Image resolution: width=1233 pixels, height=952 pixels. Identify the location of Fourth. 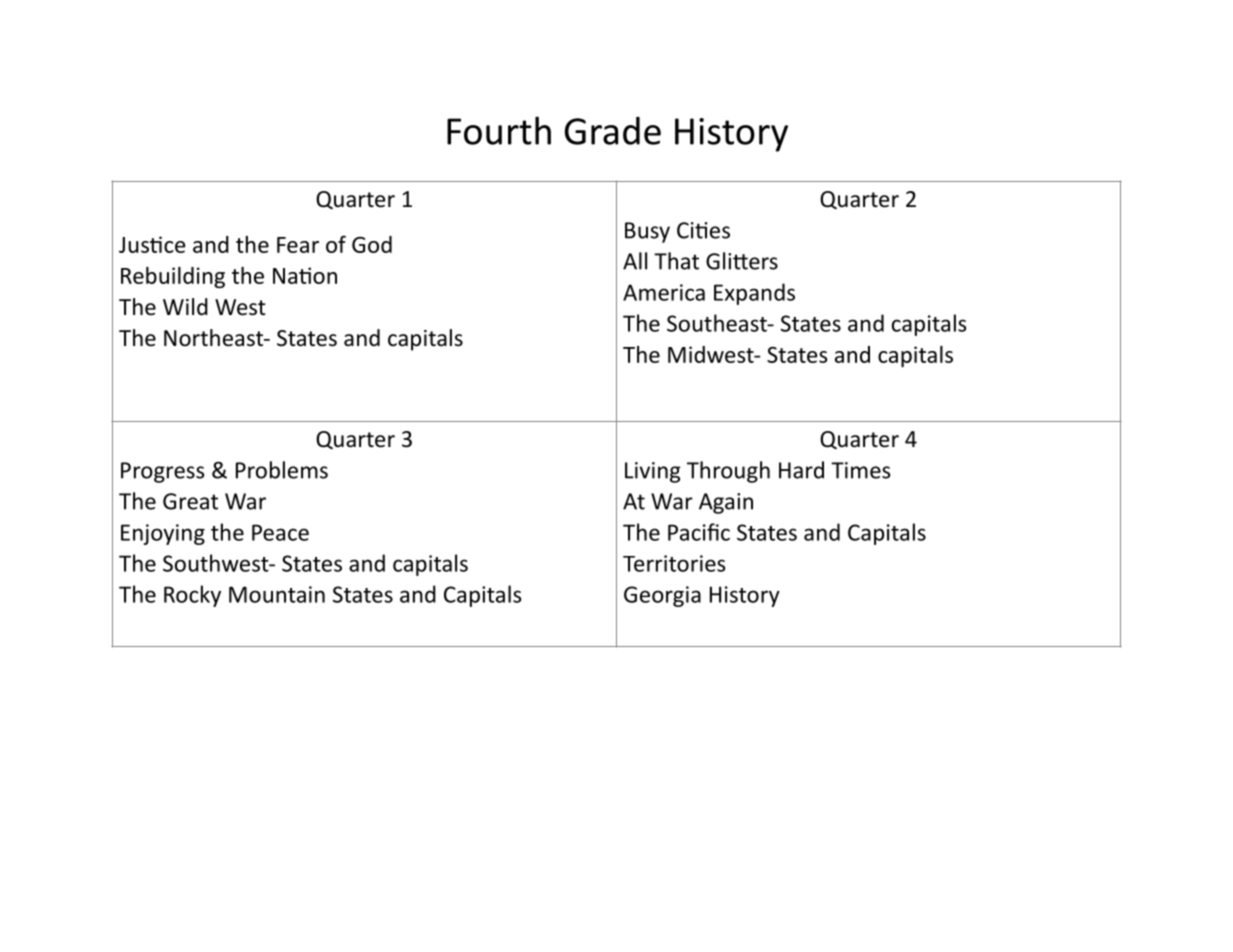
(499, 130).
